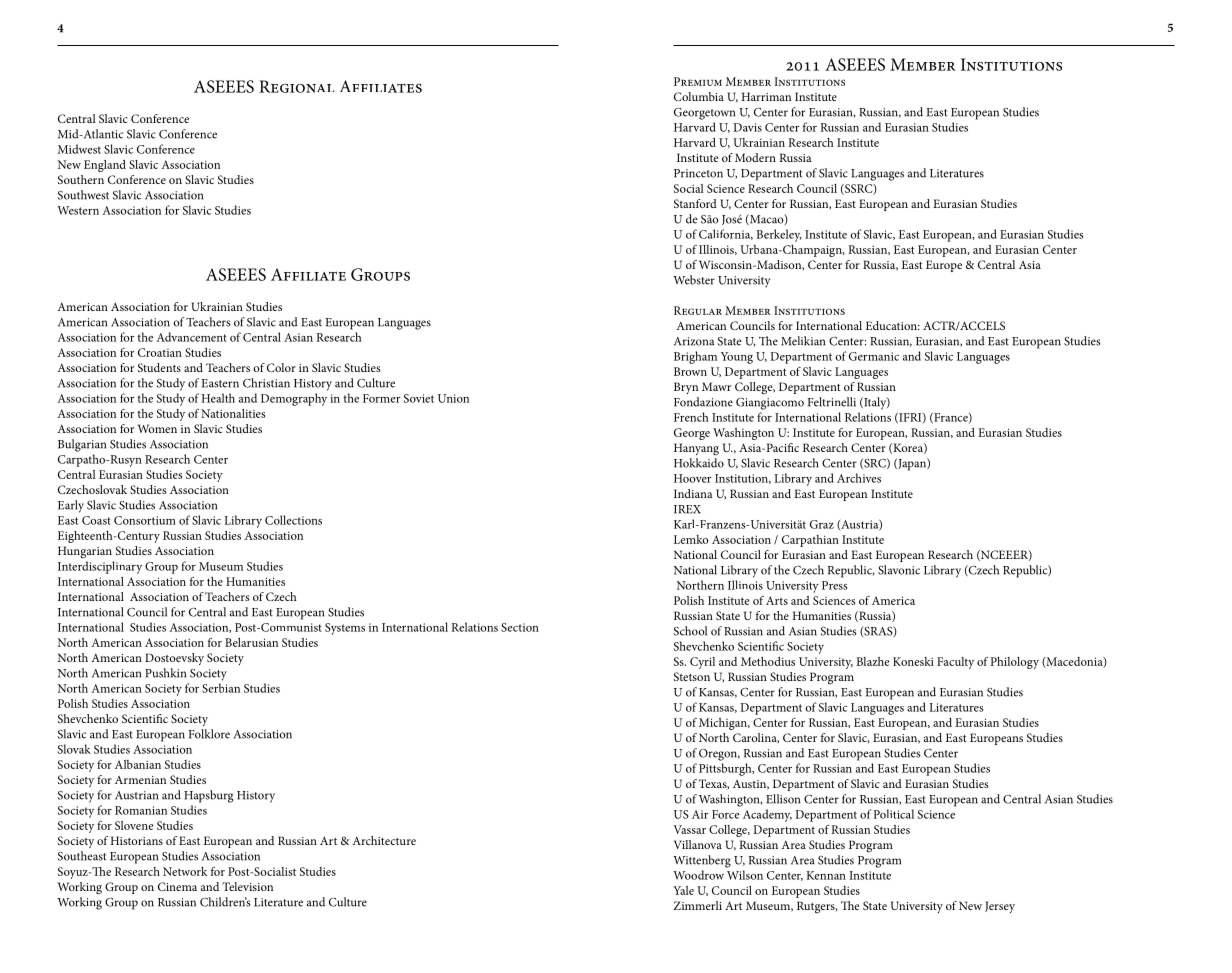 The image size is (1232, 973). Describe the element at coordinates (185, 871) in the image. I see `Network` at that location.
